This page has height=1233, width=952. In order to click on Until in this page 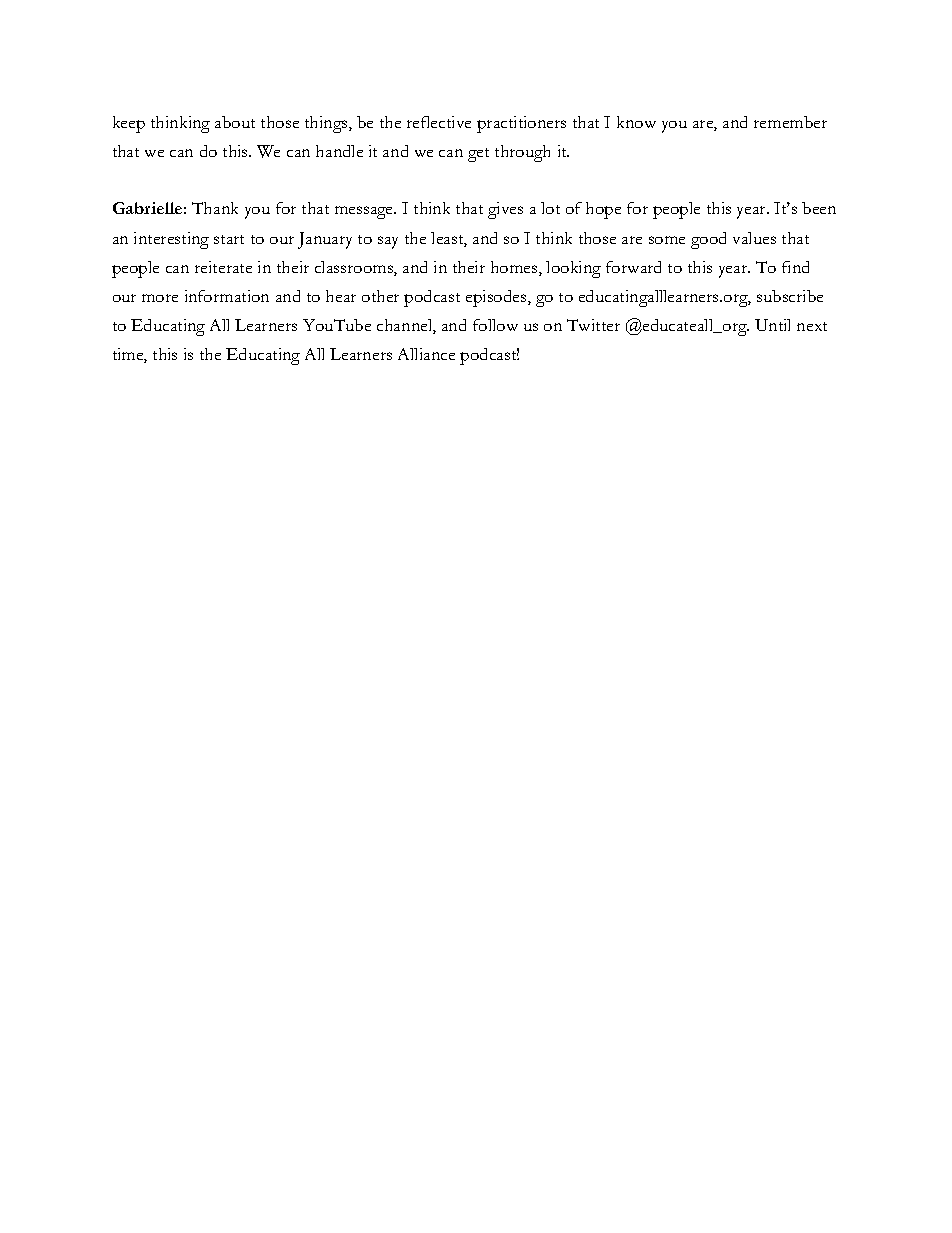, I will do `click(772, 325)`.
